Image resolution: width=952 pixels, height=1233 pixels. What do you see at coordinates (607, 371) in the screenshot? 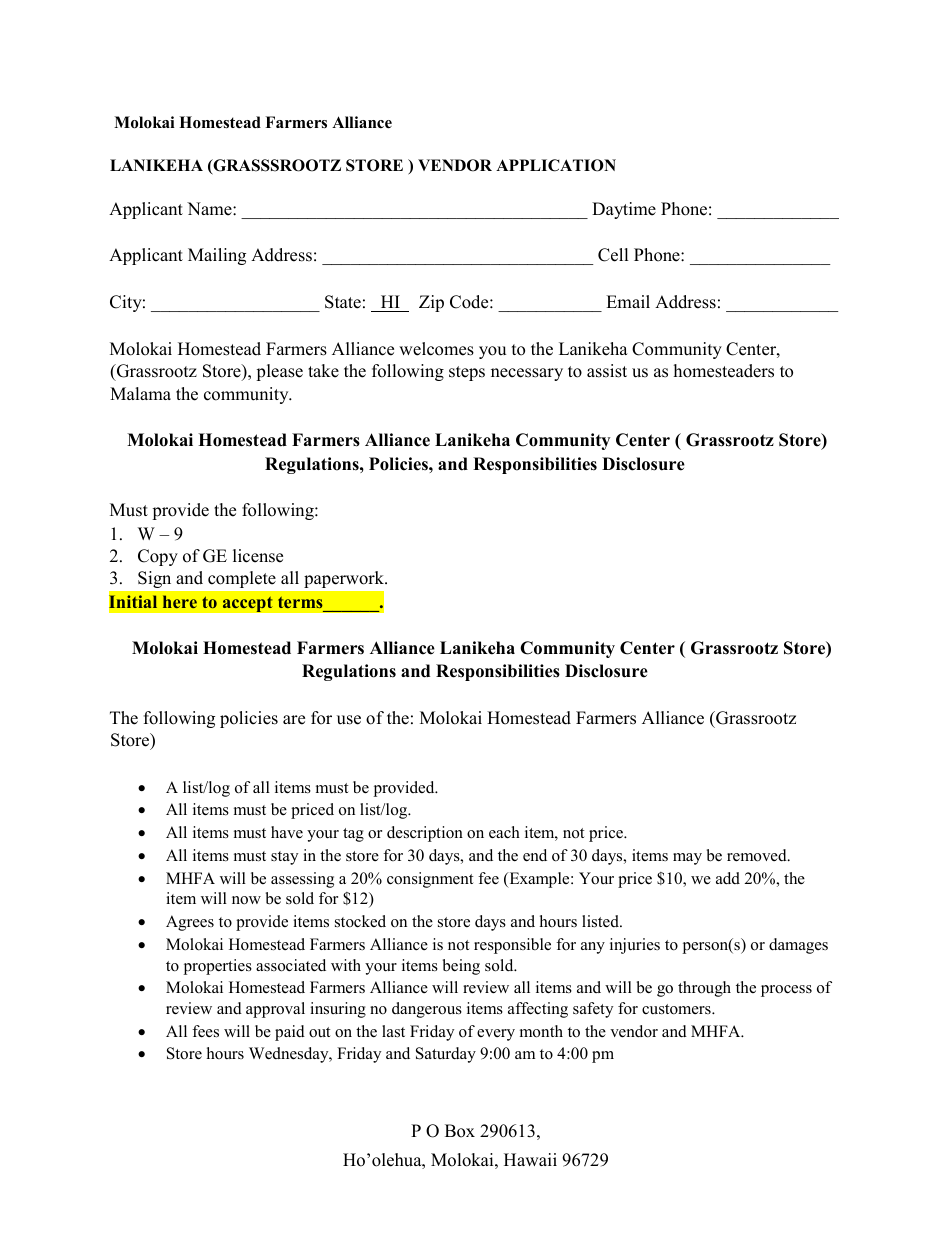
I see `assist` at bounding box center [607, 371].
